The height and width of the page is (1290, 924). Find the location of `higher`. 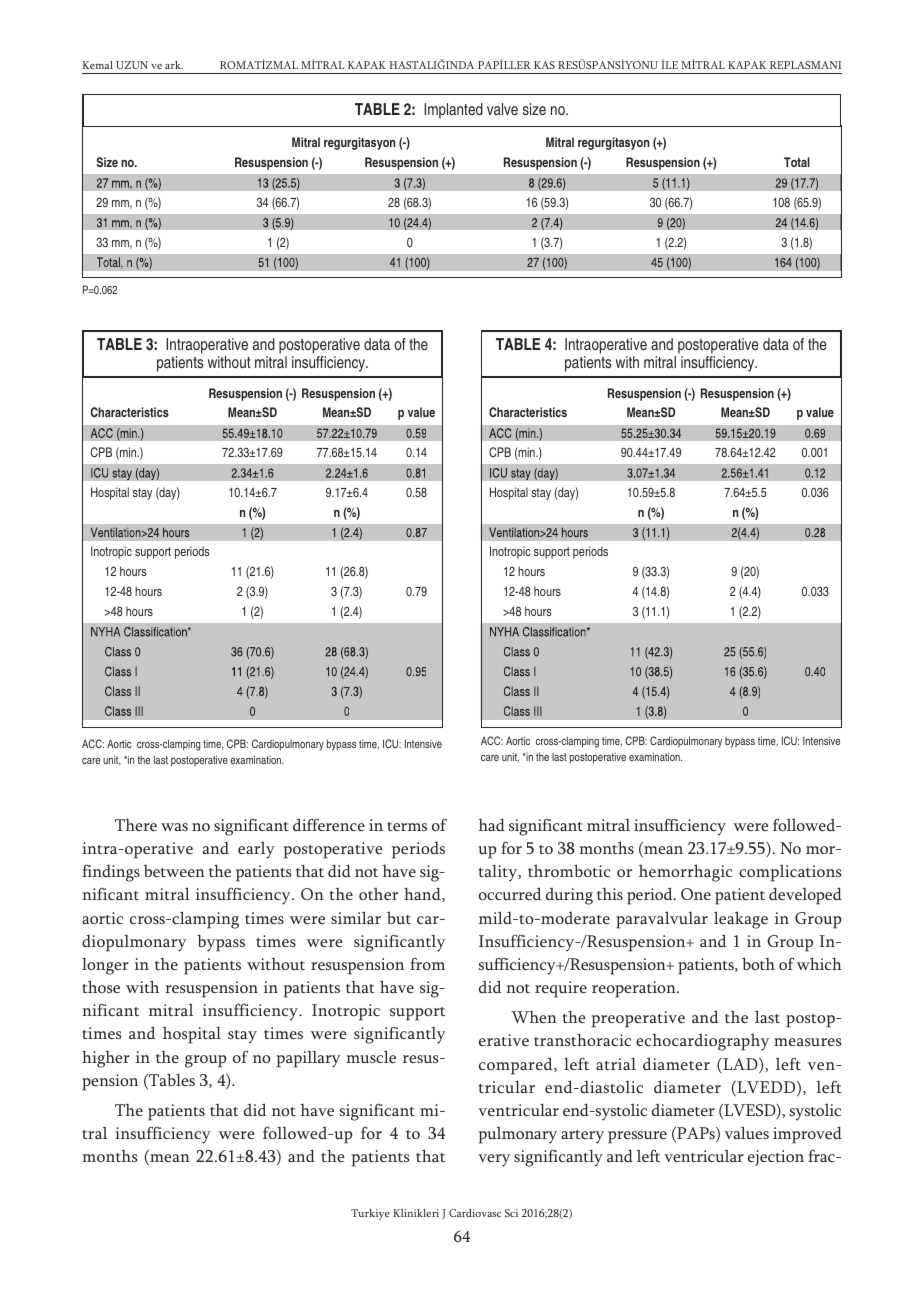

higher is located at coordinates (106, 1059).
